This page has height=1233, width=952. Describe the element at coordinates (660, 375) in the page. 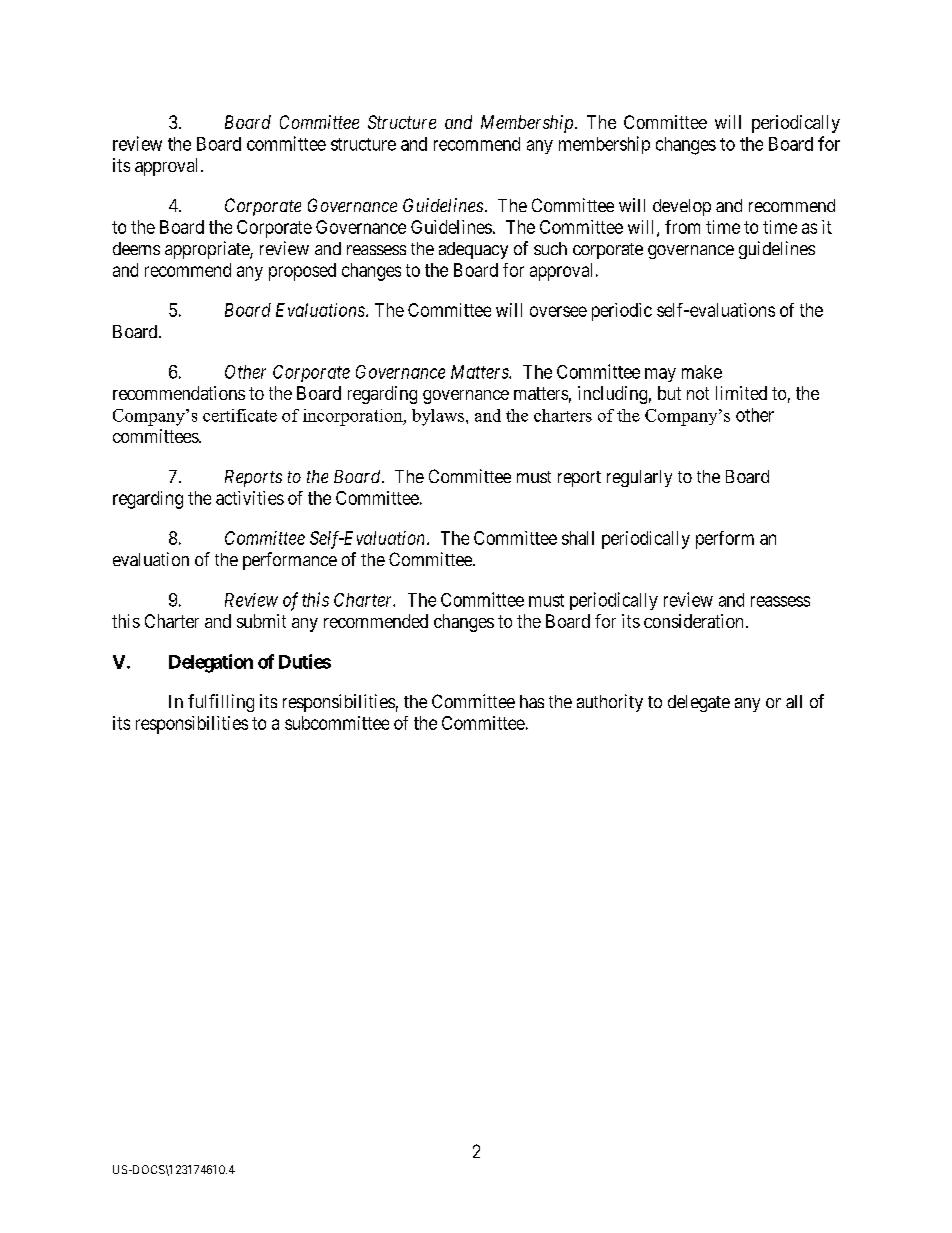

I see `may` at that location.
